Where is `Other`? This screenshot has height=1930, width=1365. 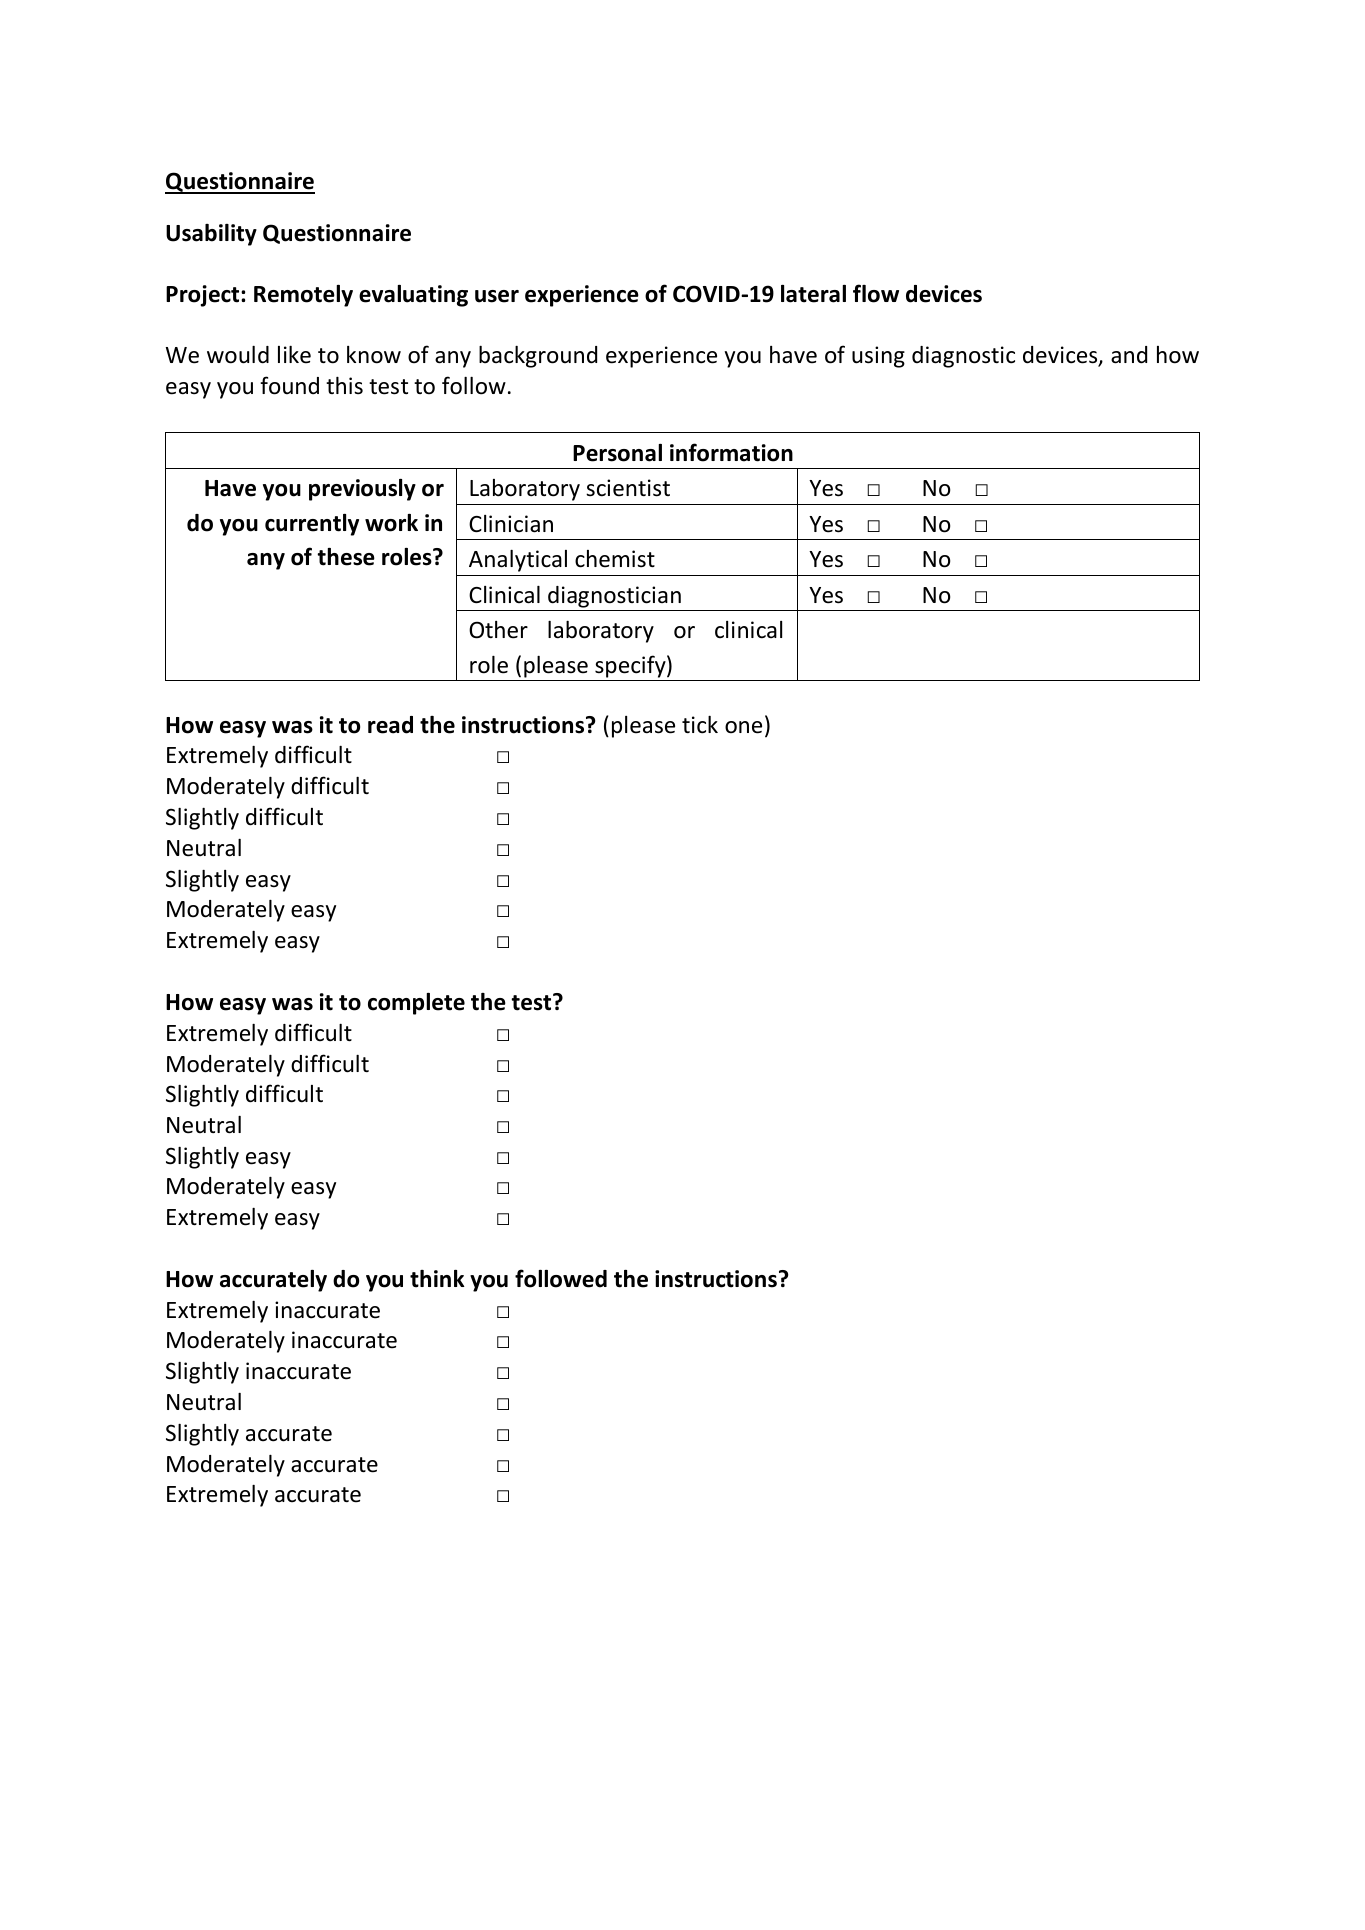
Other is located at coordinates (498, 630).
